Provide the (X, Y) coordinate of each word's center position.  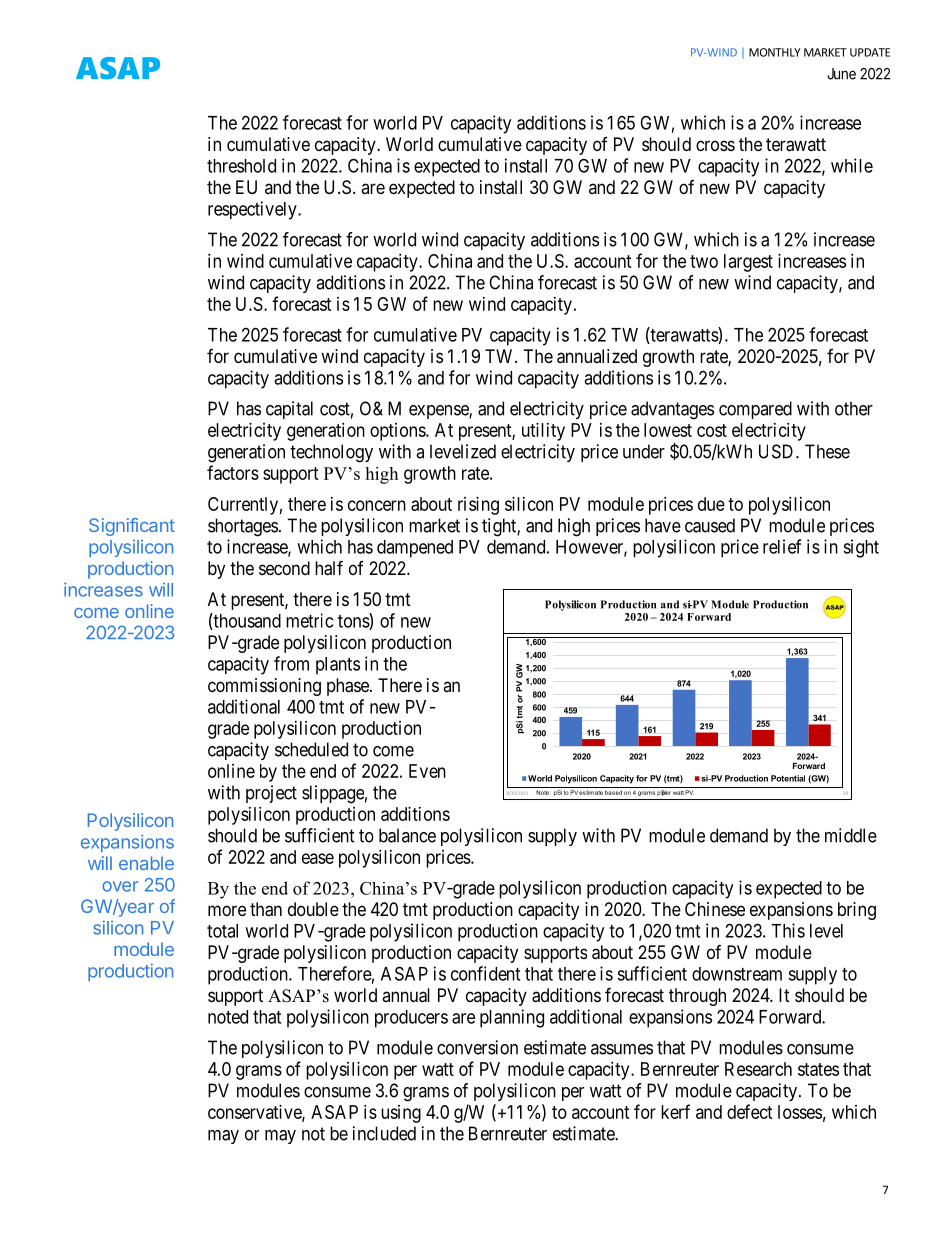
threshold (241, 166)
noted (228, 1017)
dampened (415, 549)
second (284, 568)
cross (715, 145)
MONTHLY (775, 52)
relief (782, 546)
